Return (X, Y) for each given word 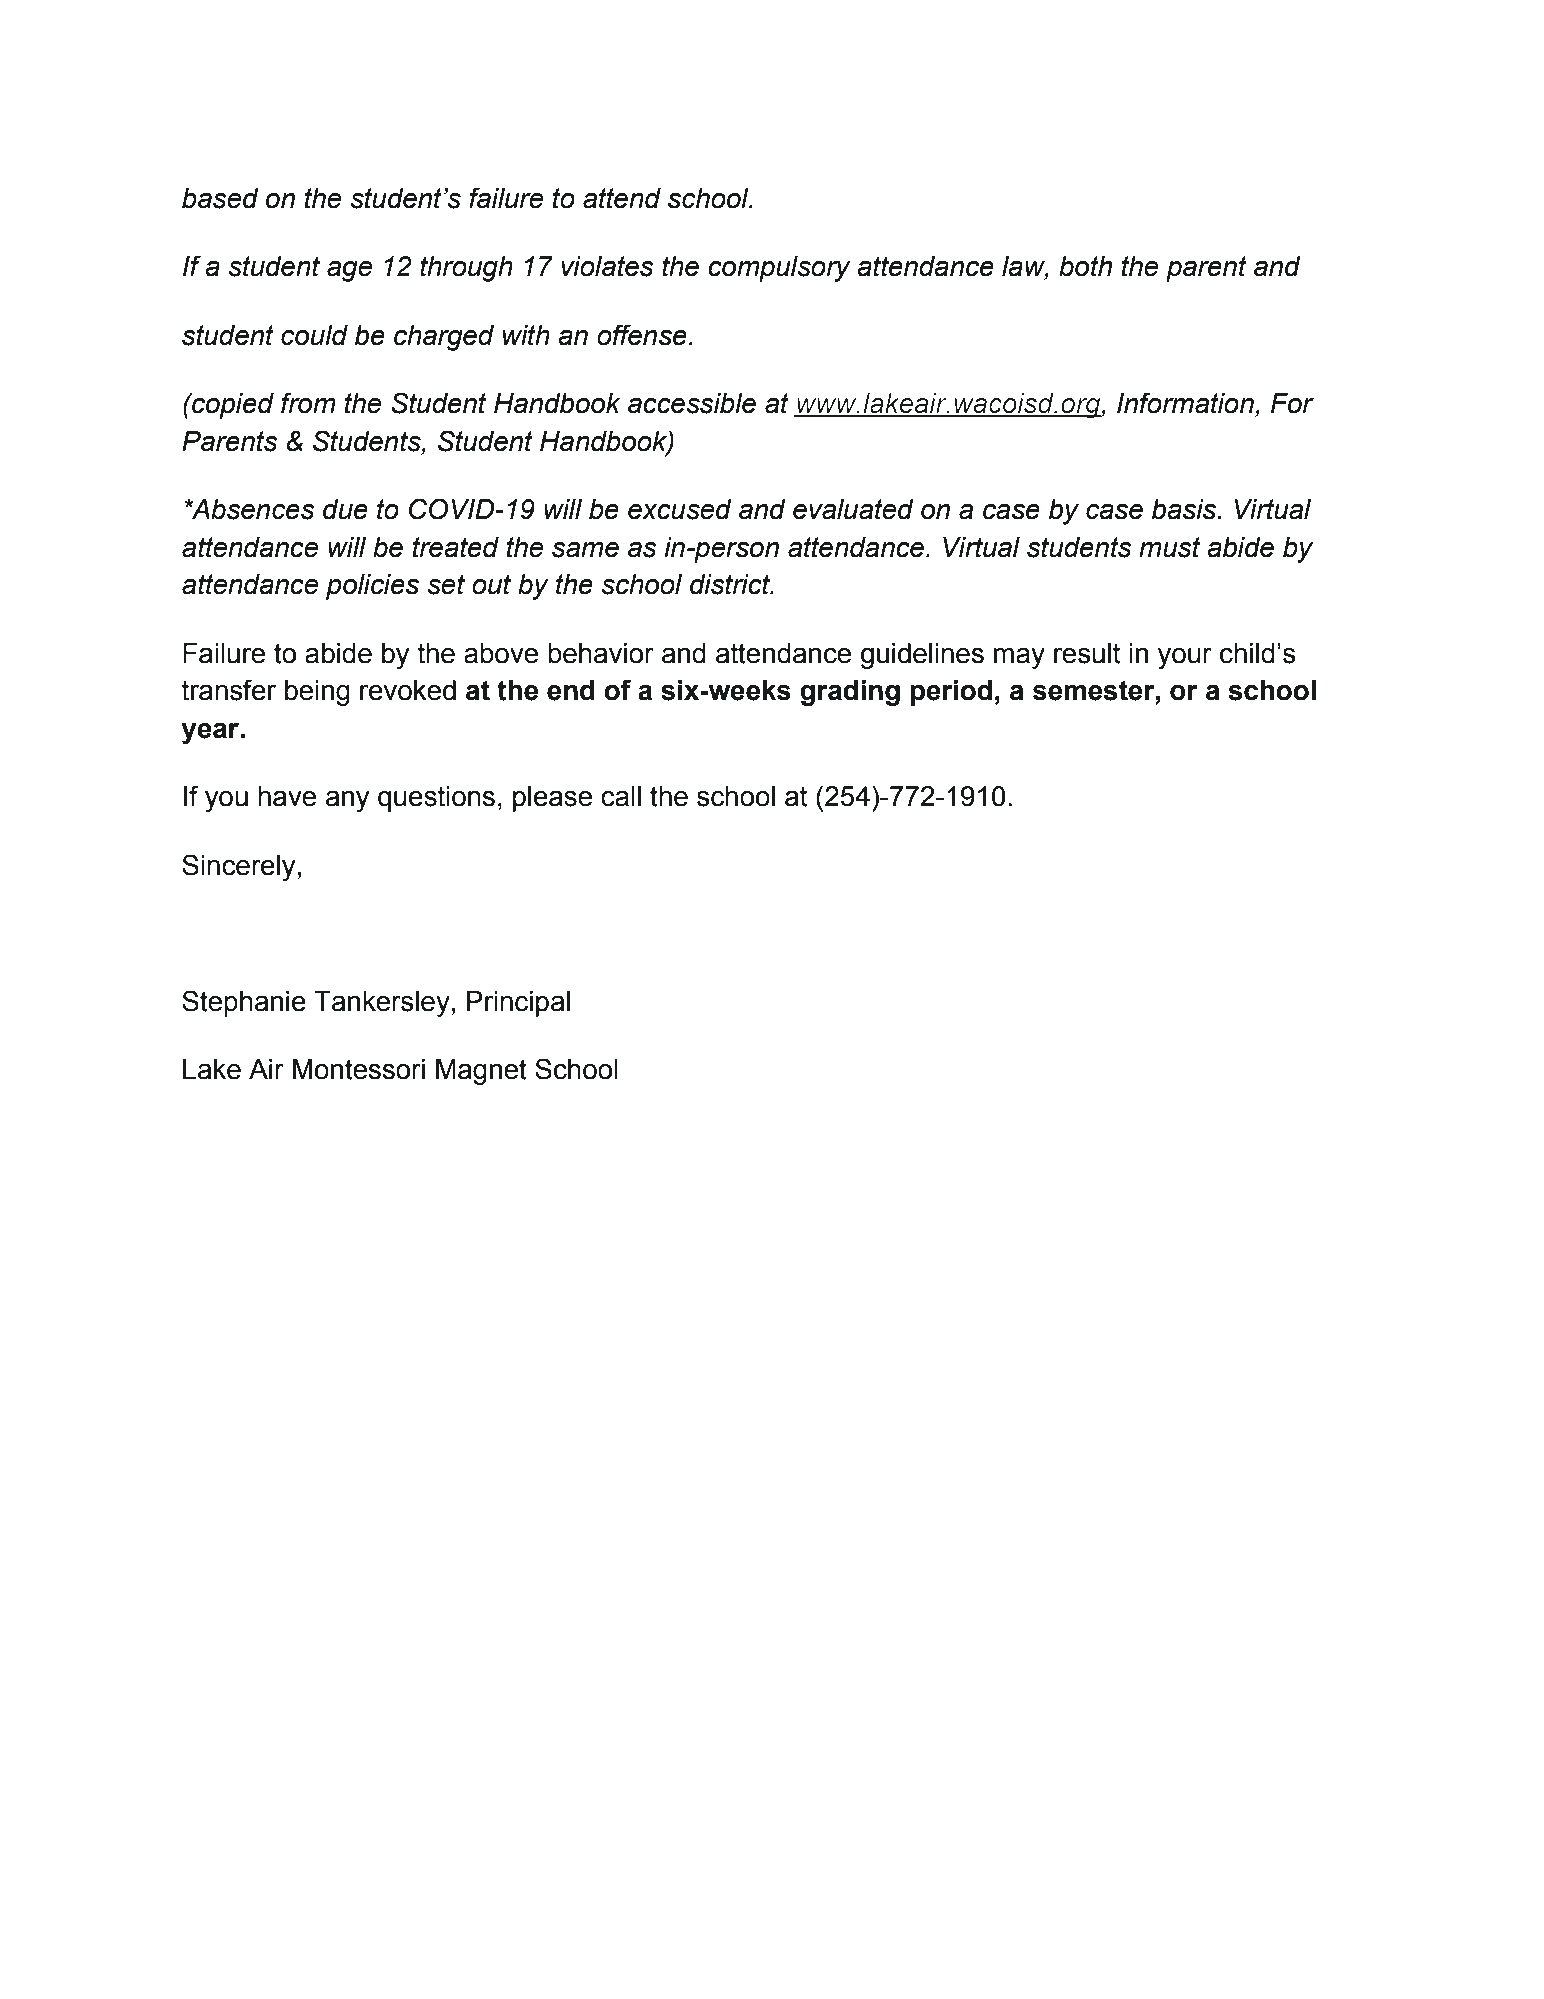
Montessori (359, 1069)
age (350, 271)
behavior (601, 653)
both (1085, 266)
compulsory (779, 269)
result (1087, 653)
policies (372, 587)
